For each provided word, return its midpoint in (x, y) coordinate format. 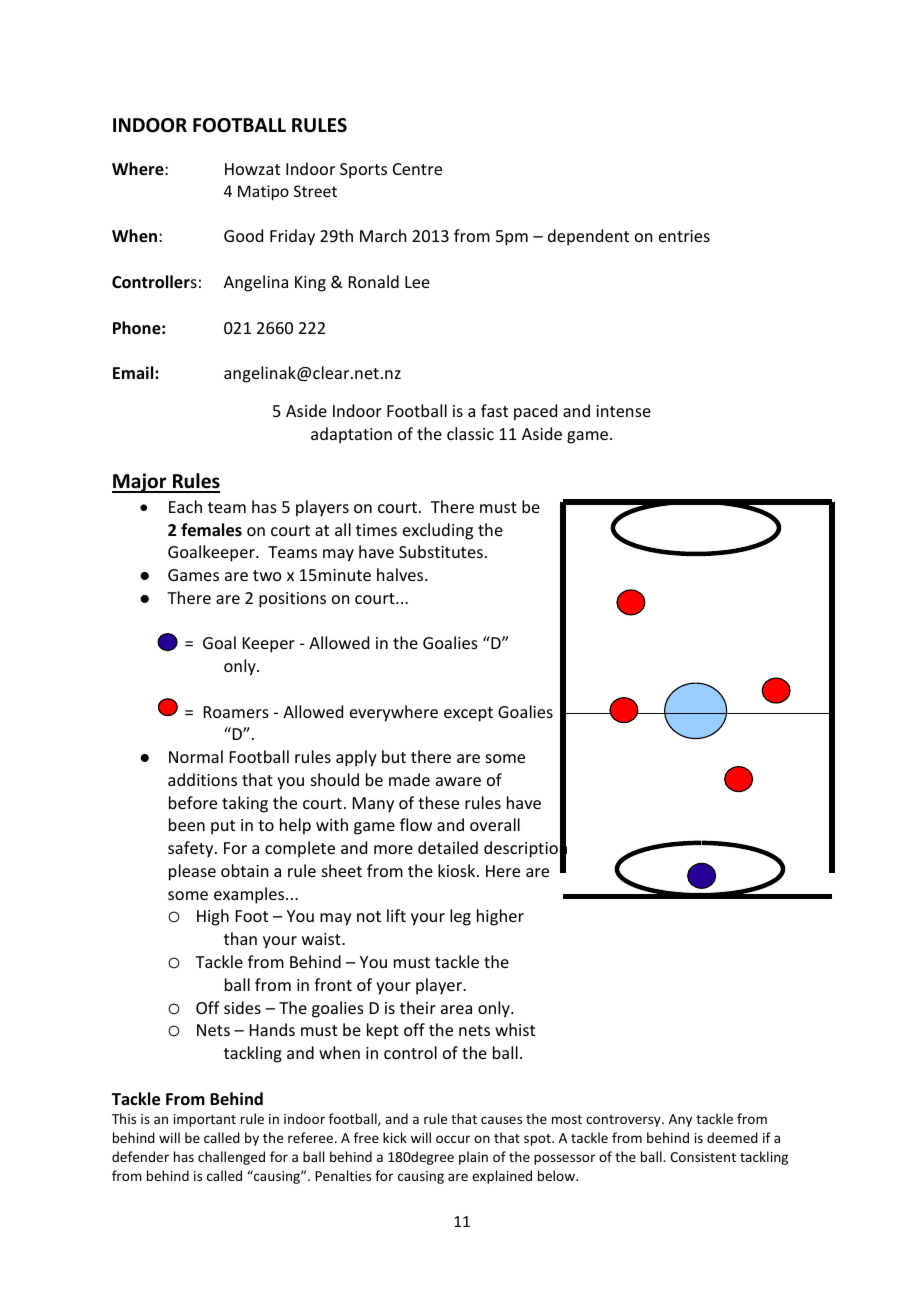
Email (134, 372)
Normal (196, 756)
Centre (417, 169)
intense (623, 411)
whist (515, 1029)
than (240, 938)
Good (243, 235)
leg (460, 917)
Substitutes (441, 551)
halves (401, 574)
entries (684, 236)
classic (470, 433)
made (409, 779)
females (211, 530)
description (525, 850)
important (205, 1120)
